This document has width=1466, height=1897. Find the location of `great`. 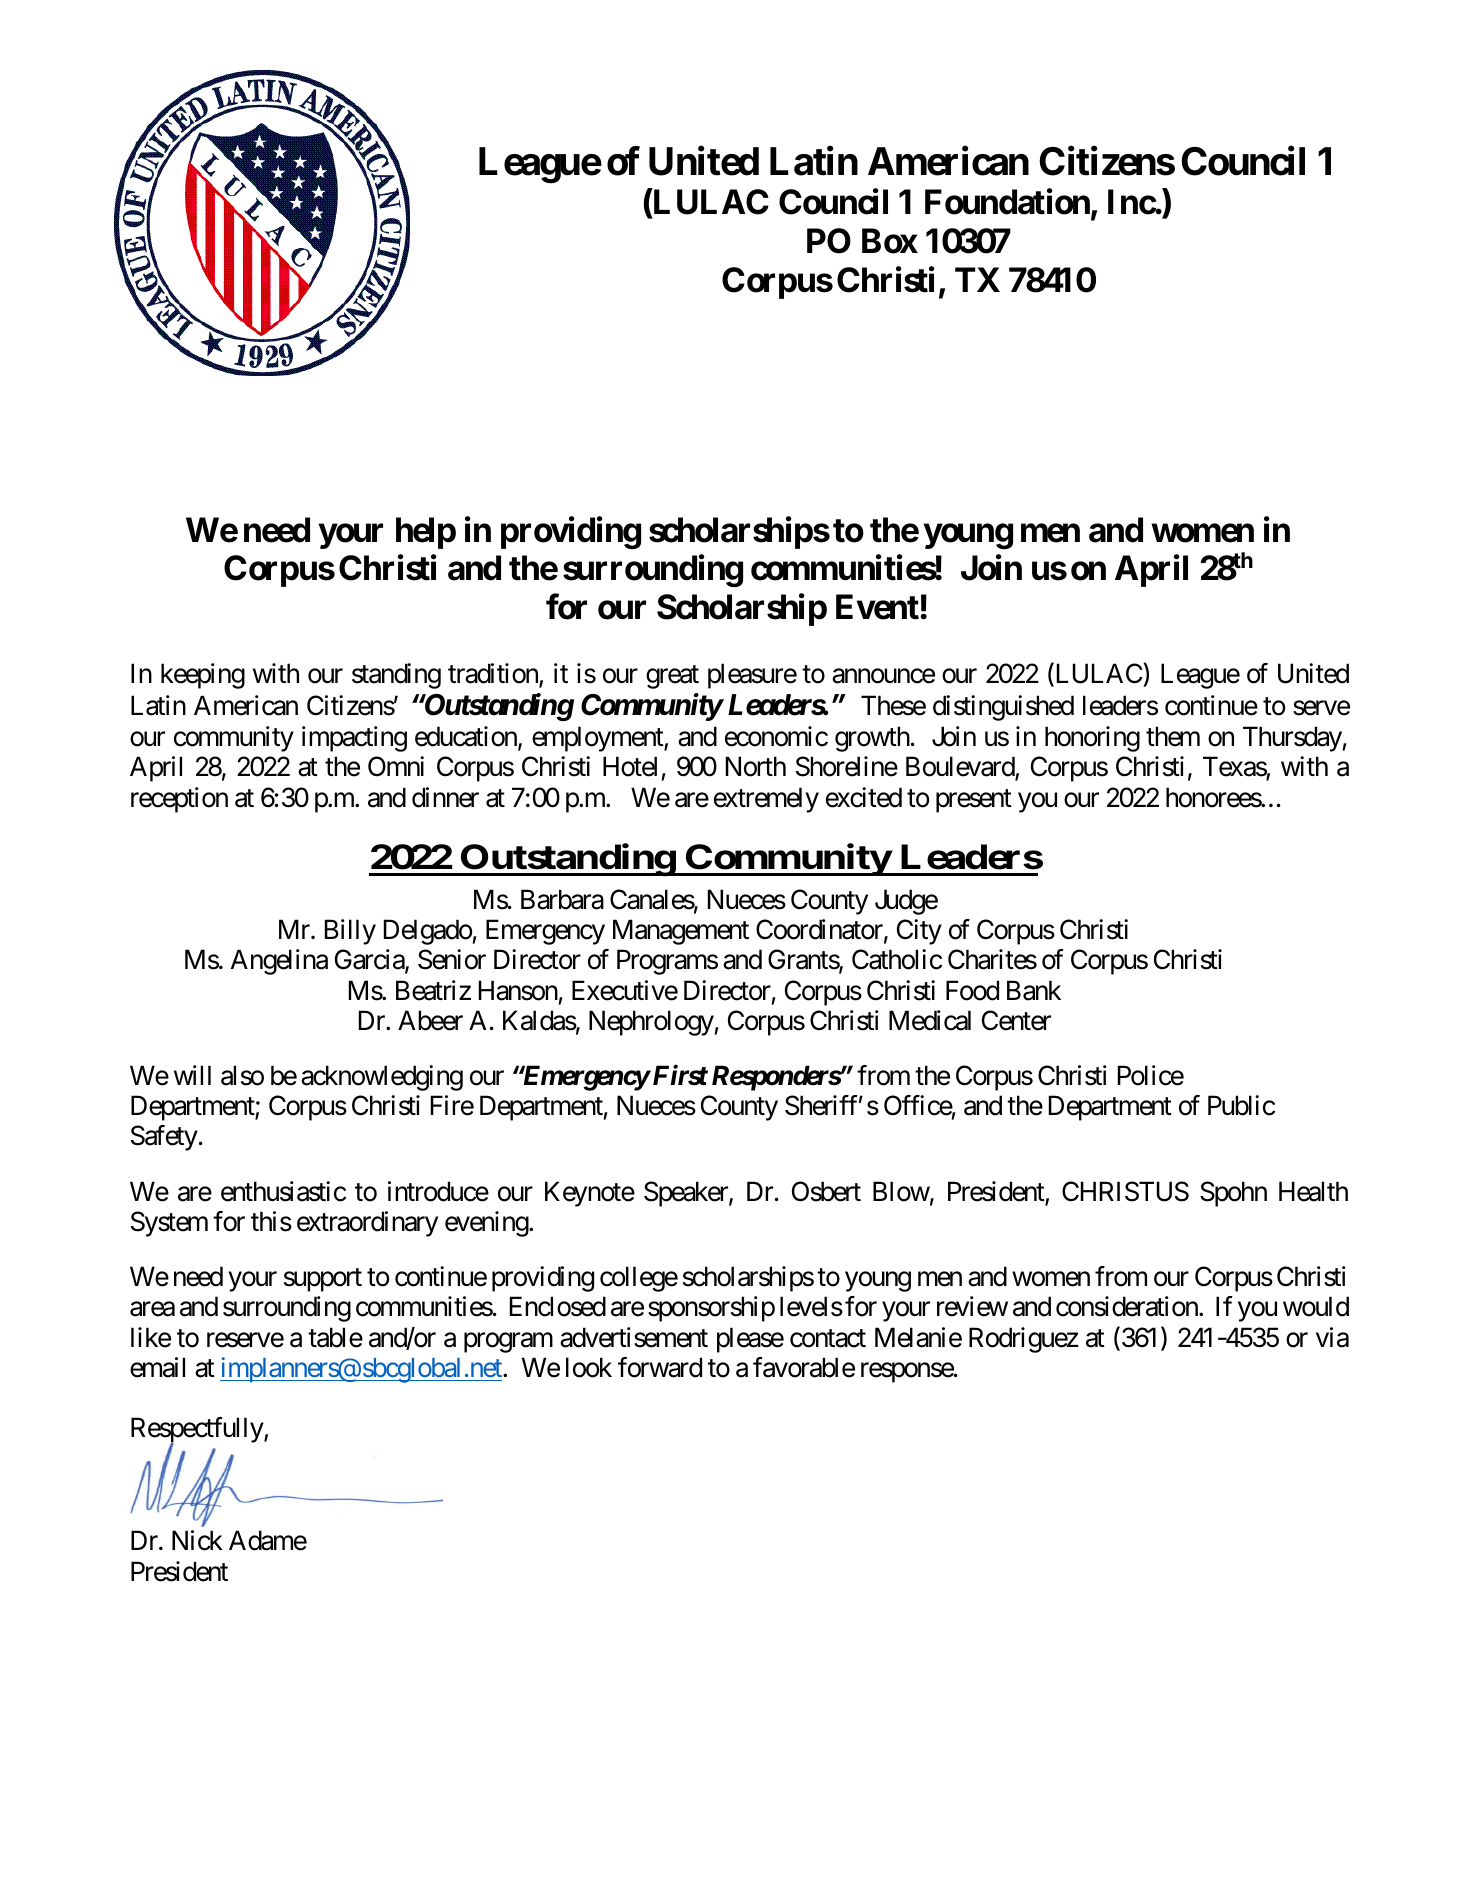

great is located at coordinates (672, 677).
